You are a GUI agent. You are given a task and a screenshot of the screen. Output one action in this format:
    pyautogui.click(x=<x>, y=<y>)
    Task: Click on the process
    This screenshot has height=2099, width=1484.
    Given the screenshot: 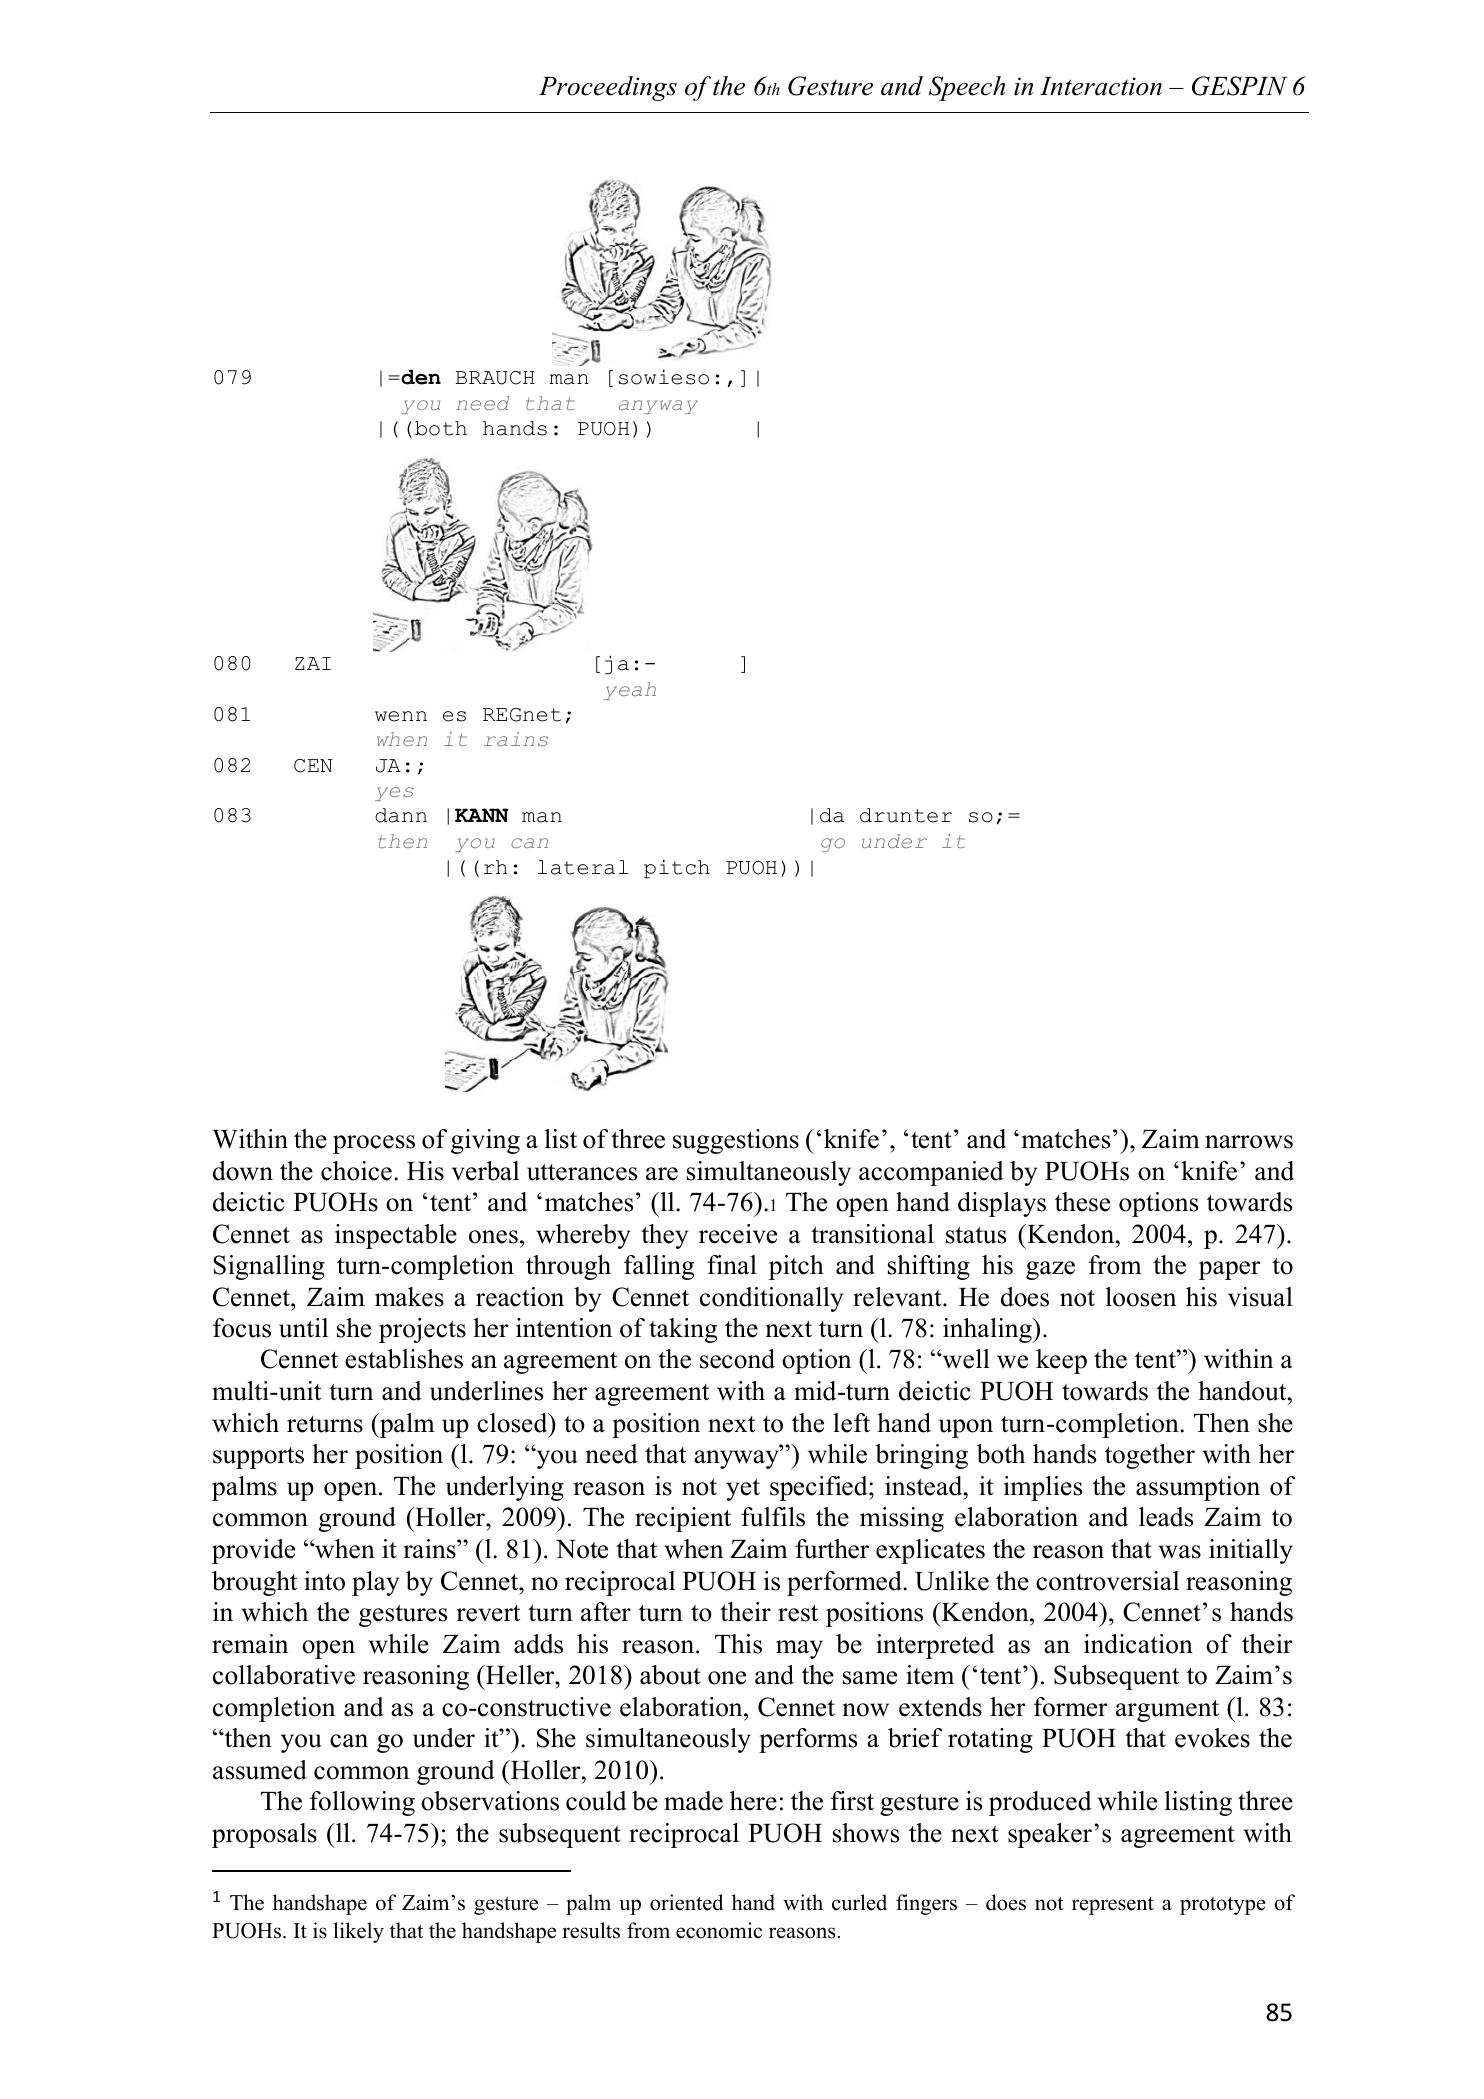 What is the action you would take?
    pyautogui.click(x=374, y=1144)
